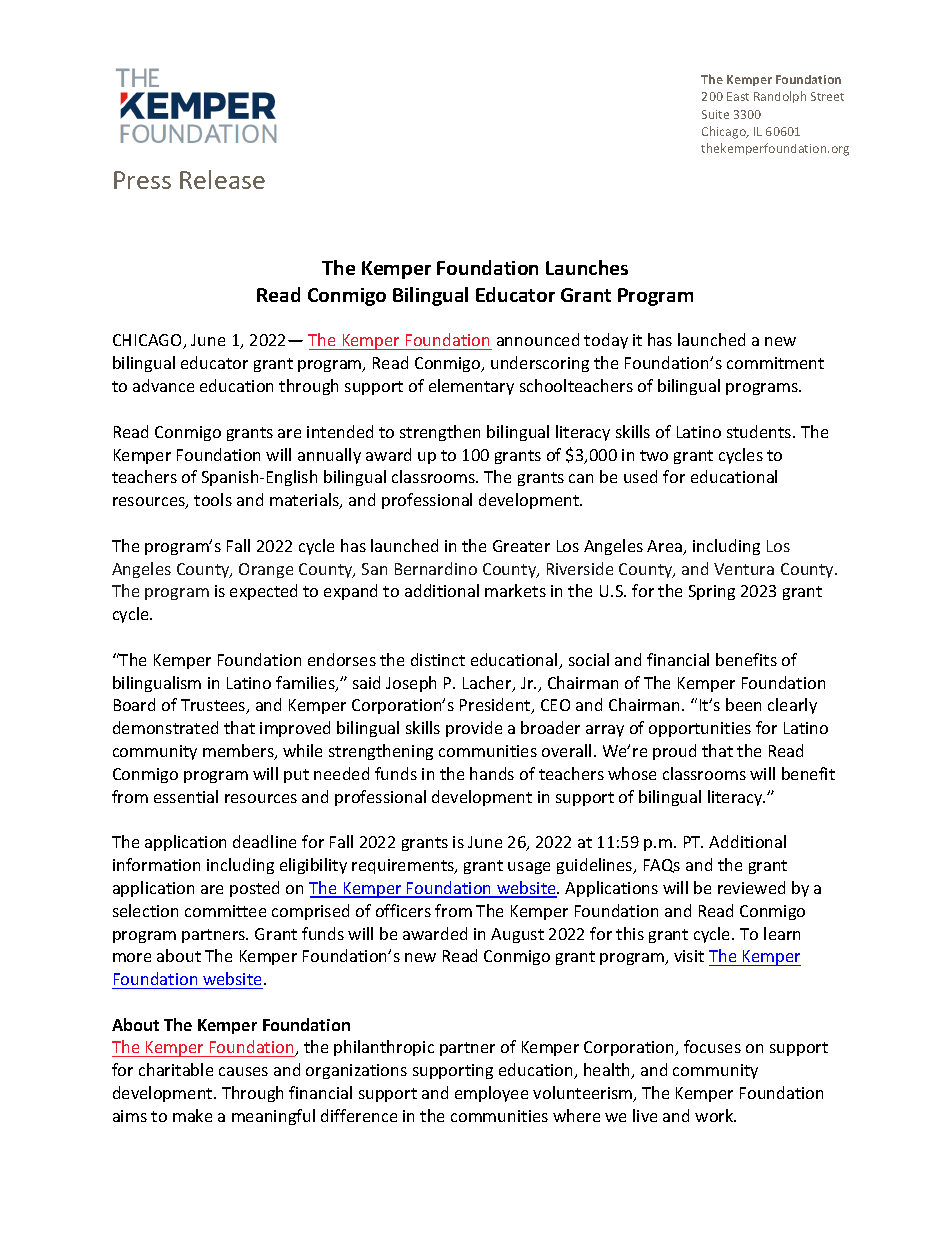 This document has width=952, height=1233. Describe the element at coordinates (243, 1071) in the document. I see `causes` at that location.
